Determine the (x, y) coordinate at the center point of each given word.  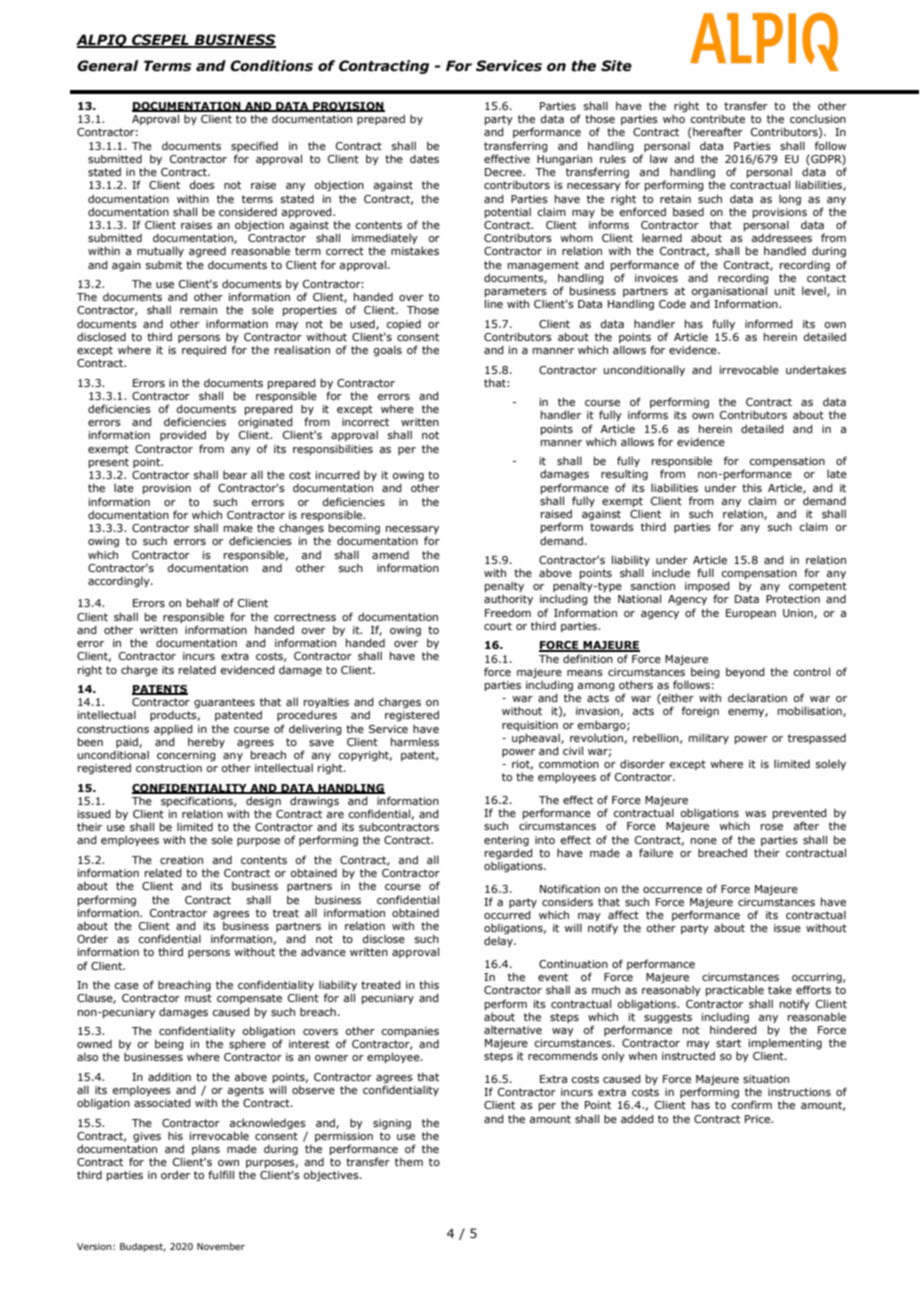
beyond (745, 672)
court (498, 626)
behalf (203, 602)
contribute (717, 118)
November (221, 1246)
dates (424, 159)
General (107, 66)
